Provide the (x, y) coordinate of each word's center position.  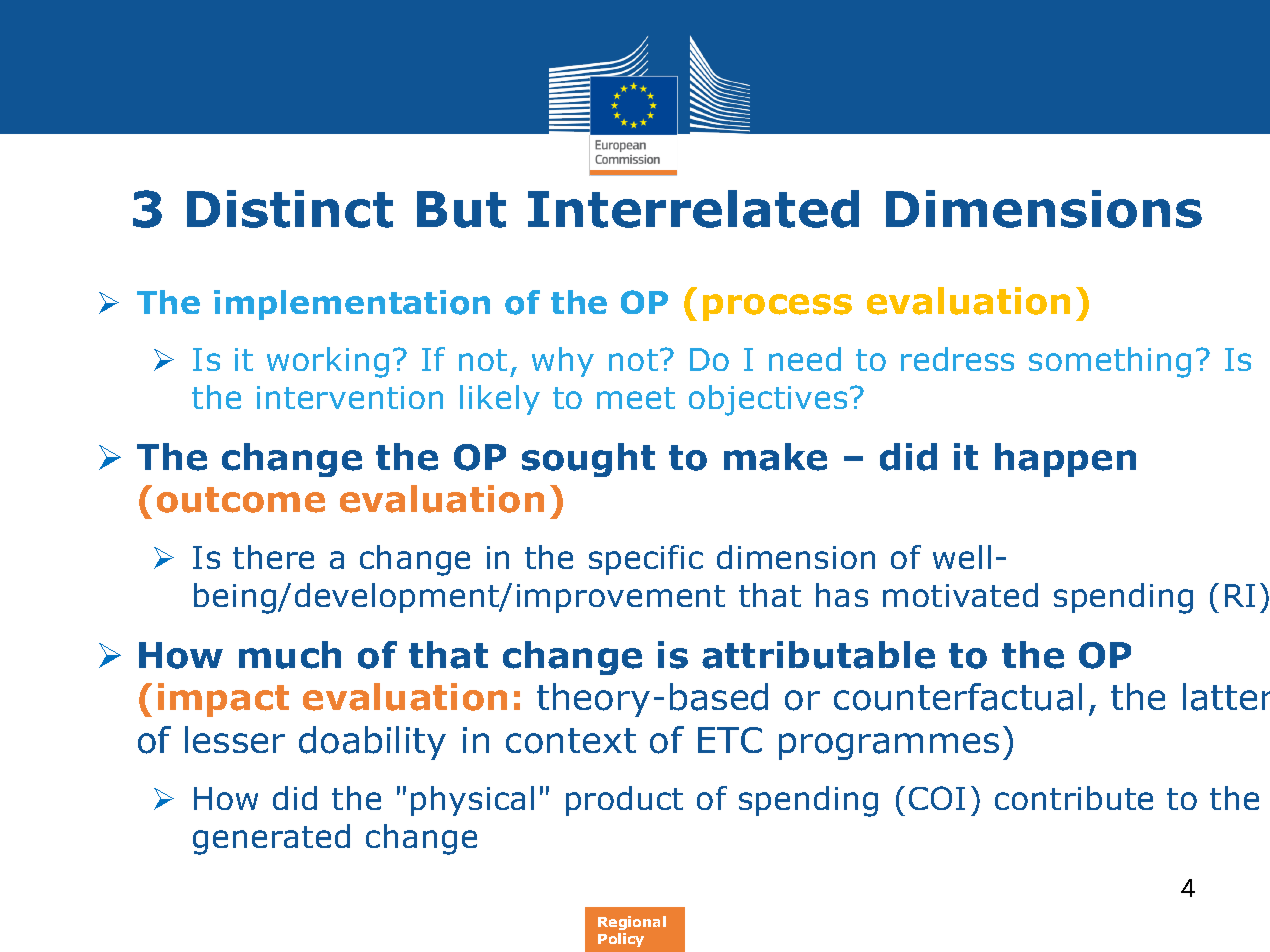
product (624, 801)
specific (646, 560)
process (777, 307)
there (273, 557)
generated (271, 839)
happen (1065, 460)
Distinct (290, 209)
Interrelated (693, 209)
